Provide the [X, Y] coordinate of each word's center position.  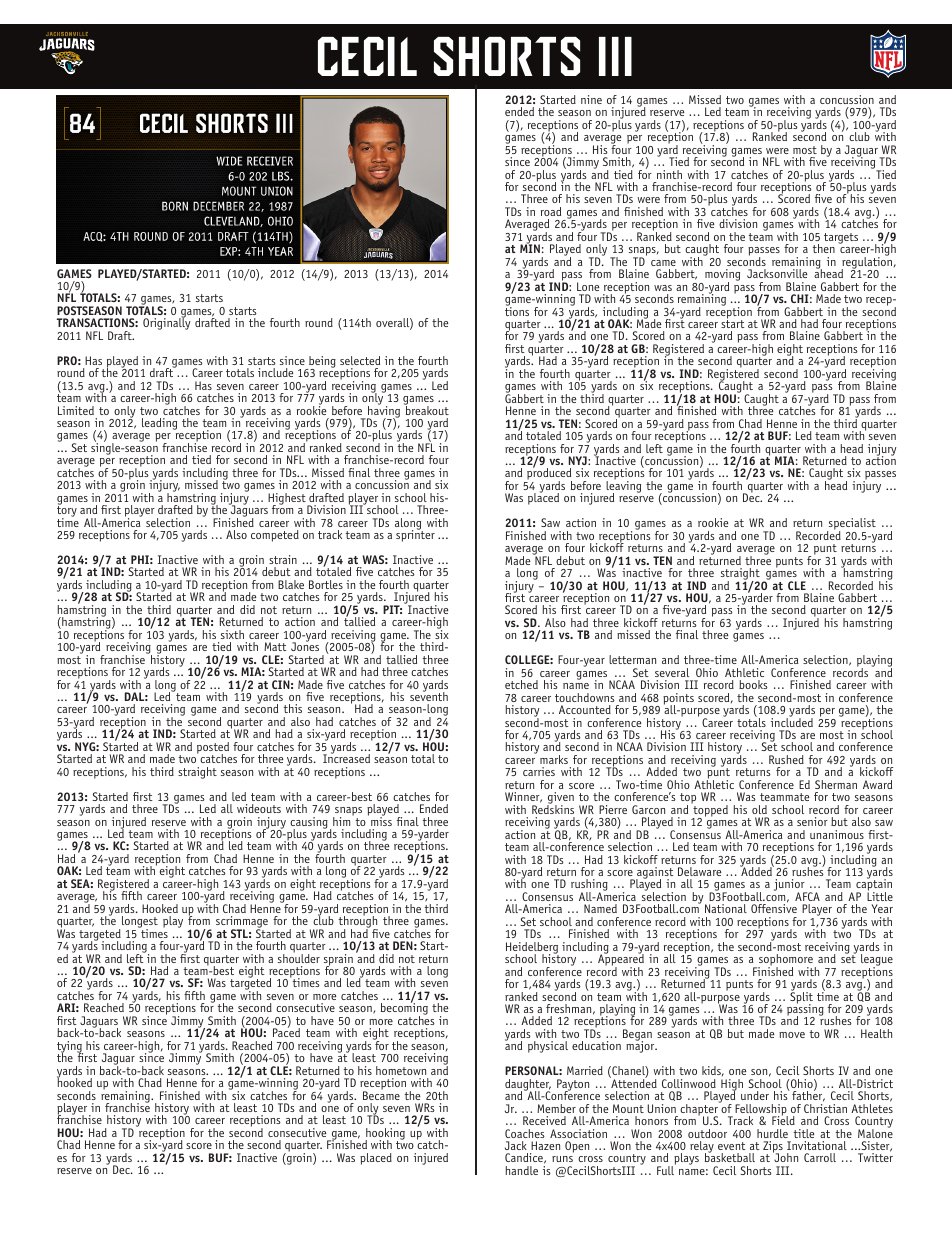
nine [591, 99]
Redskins [553, 808]
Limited [76, 410]
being [321, 363]
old [759, 809]
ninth [669, 174]
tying [70, 1048]
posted [213, 749]
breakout [426, 409]
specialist [851, 525]
